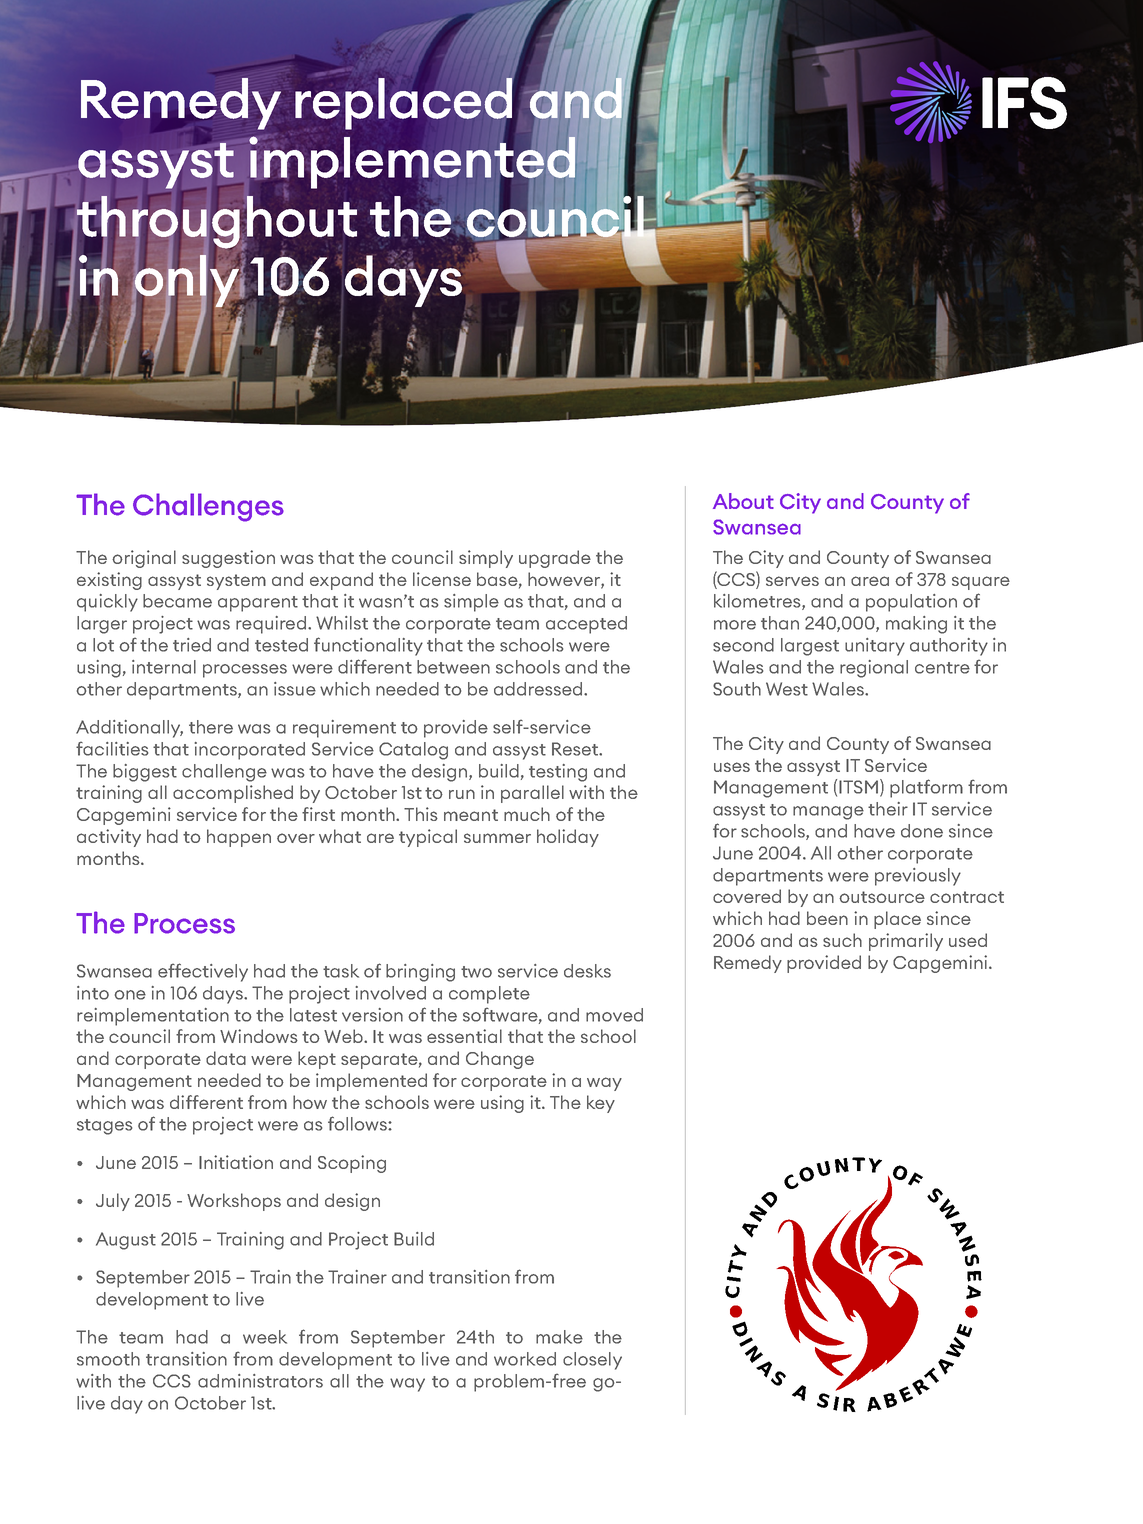 The height and width of the screenshot is (1524, 1143). I want to click on suggestion, so click(228, 559).
